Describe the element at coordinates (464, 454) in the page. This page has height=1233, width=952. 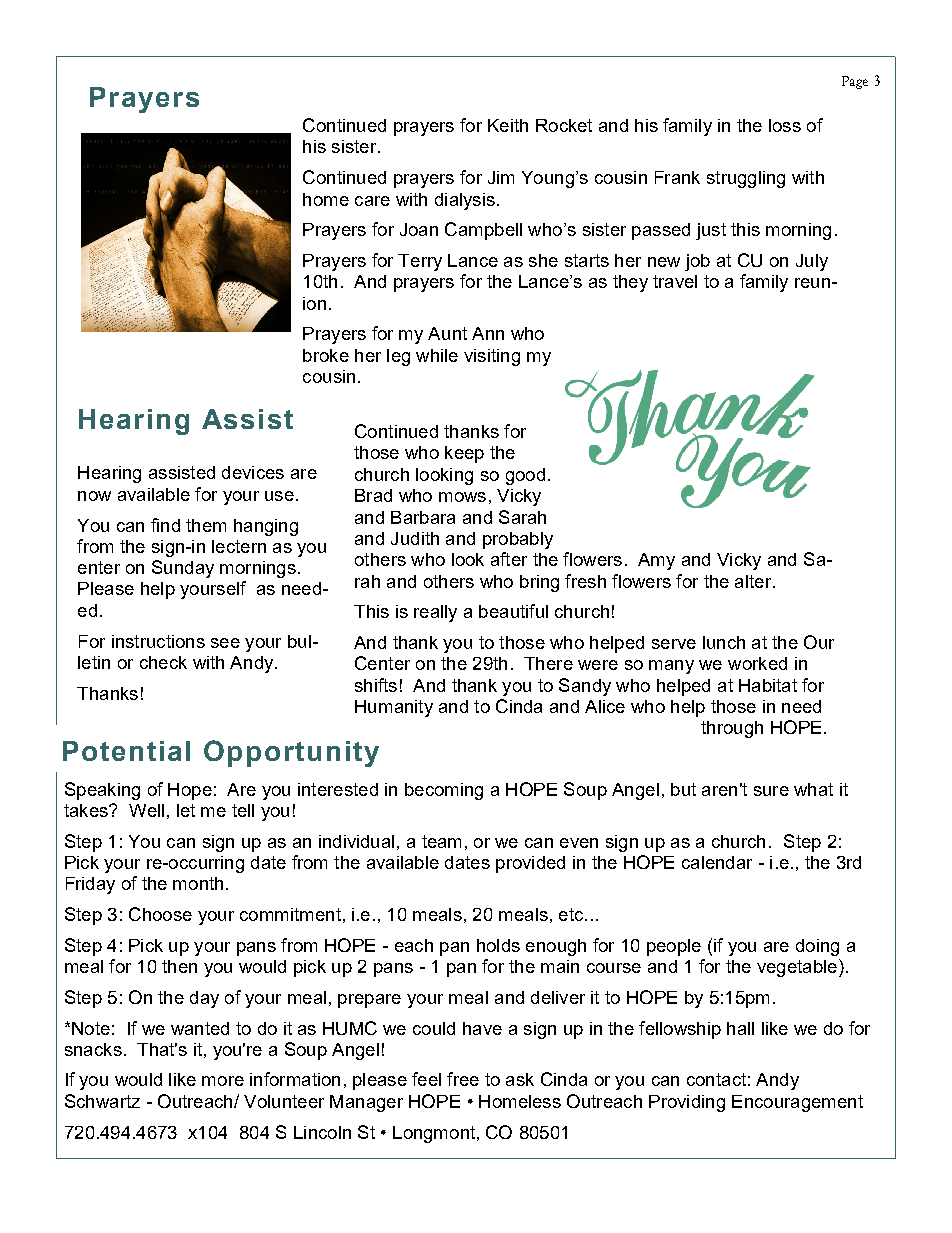
I see `keep` at that location.
